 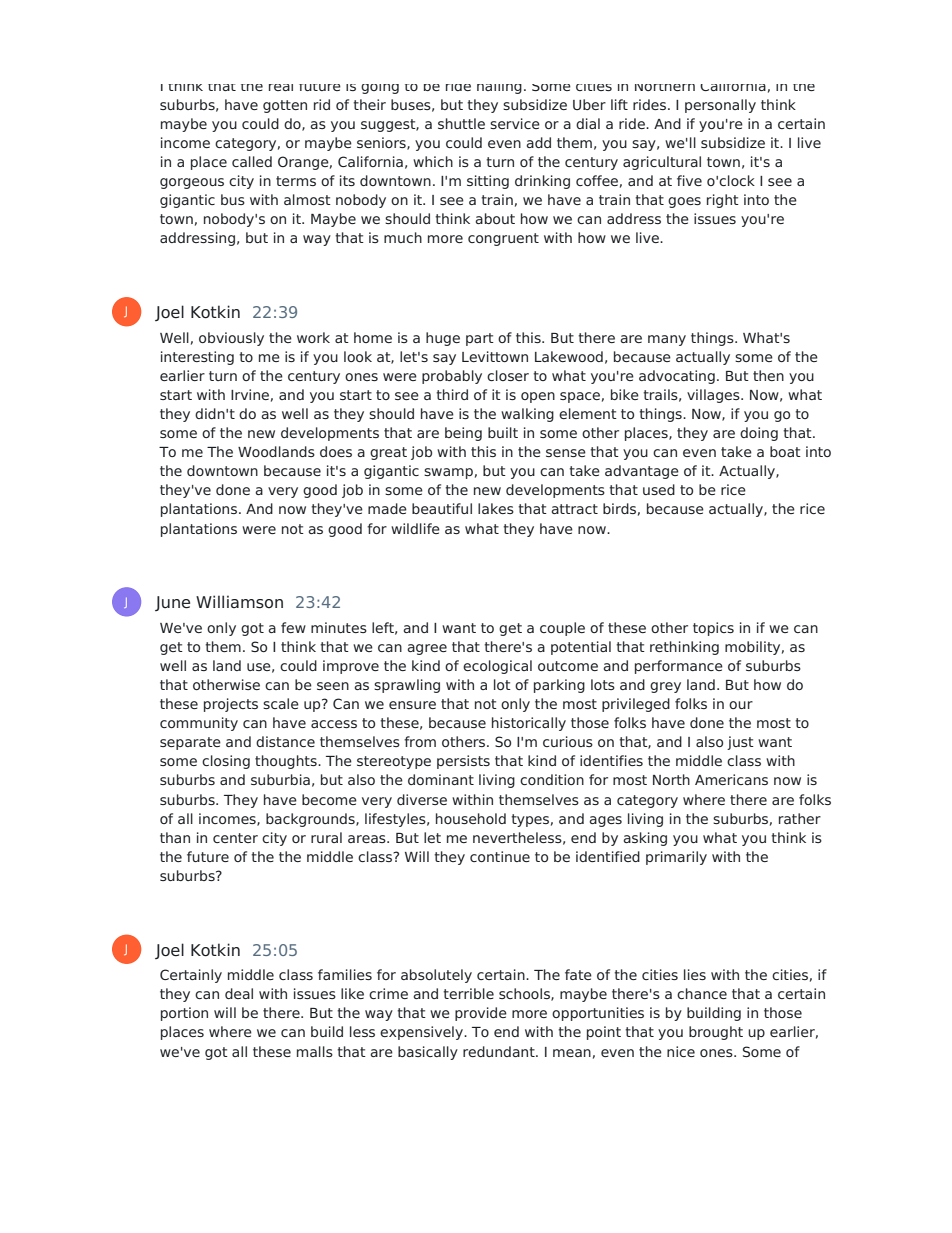 I want to click on shuttle, so click(x=461, y=123).
